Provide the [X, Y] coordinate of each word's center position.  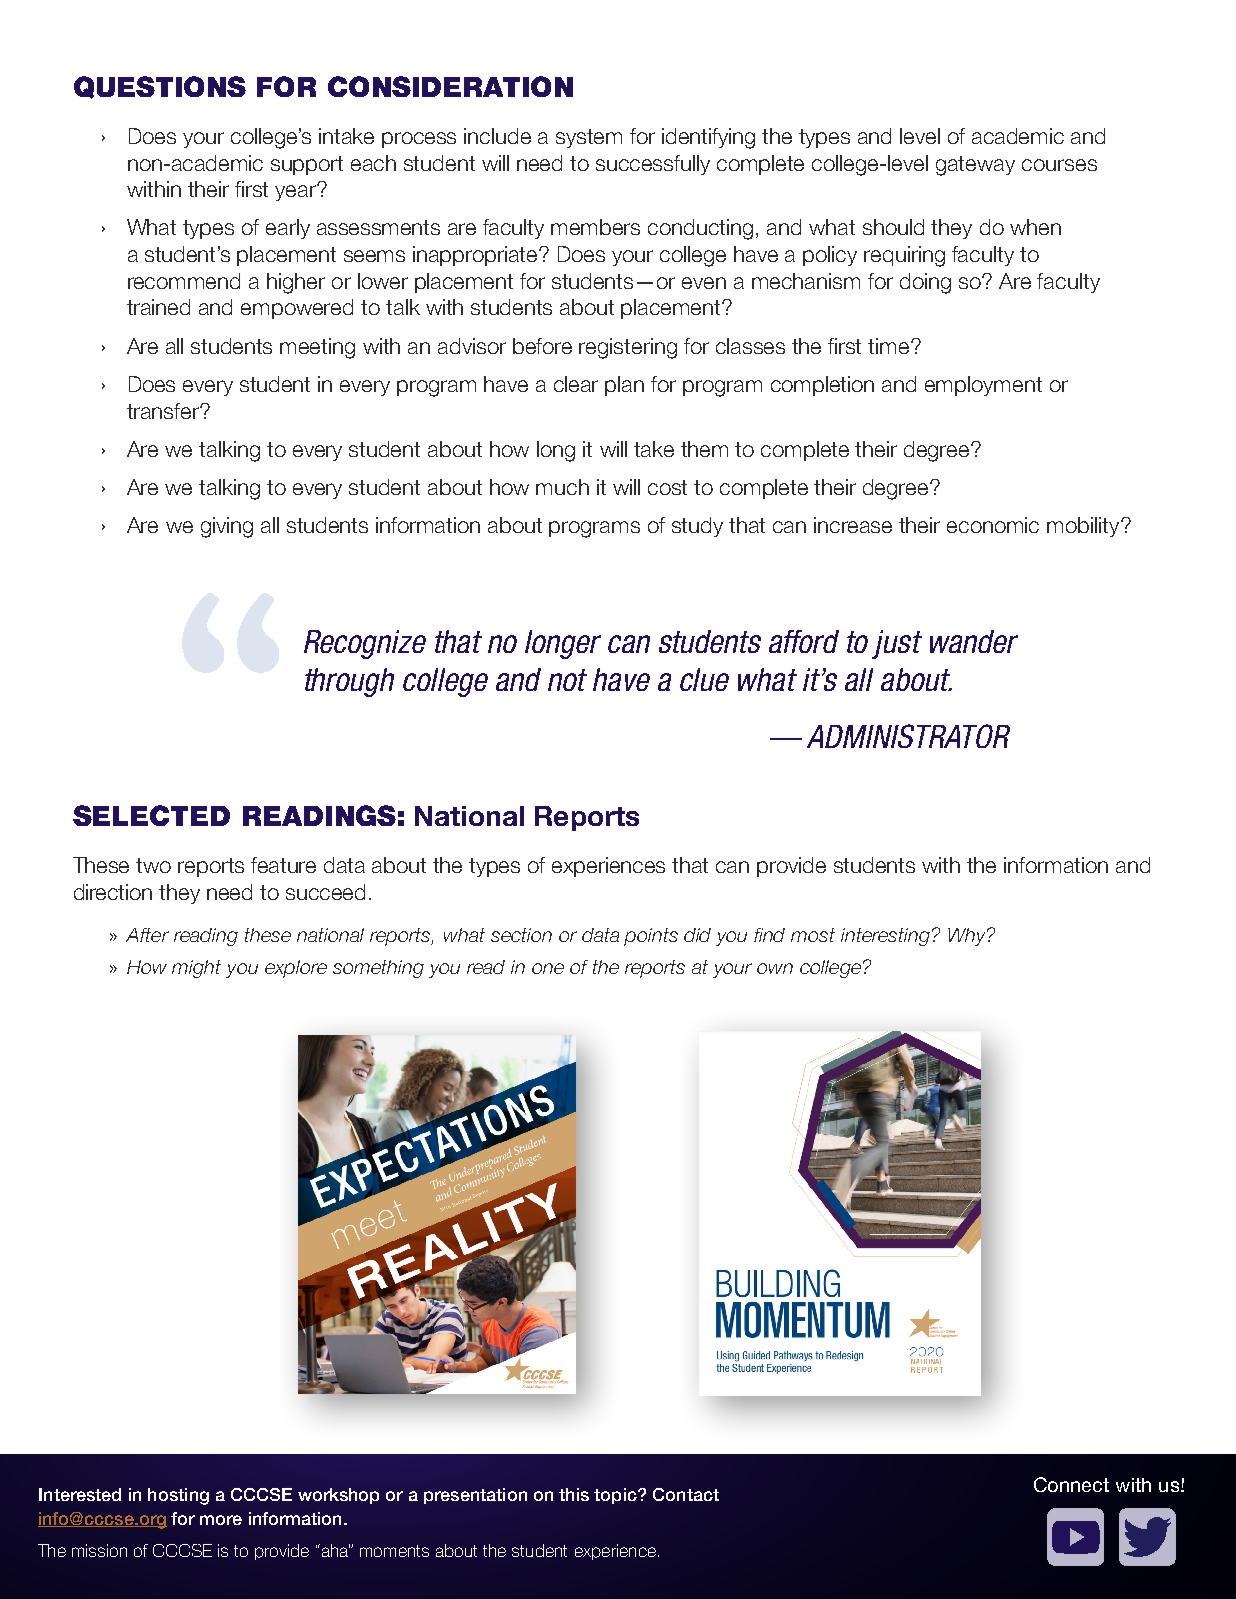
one [548, 968]
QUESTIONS [160, 87]
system [589, 138]
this [574, 1494]
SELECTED [151, 815]
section [521, 935]
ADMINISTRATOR [908, 736]
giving [227, 527]
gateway [975, 166]
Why [968, 937]
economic [993, 525]
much [562, 487]
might [196, 969]
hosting [178, 1496]
